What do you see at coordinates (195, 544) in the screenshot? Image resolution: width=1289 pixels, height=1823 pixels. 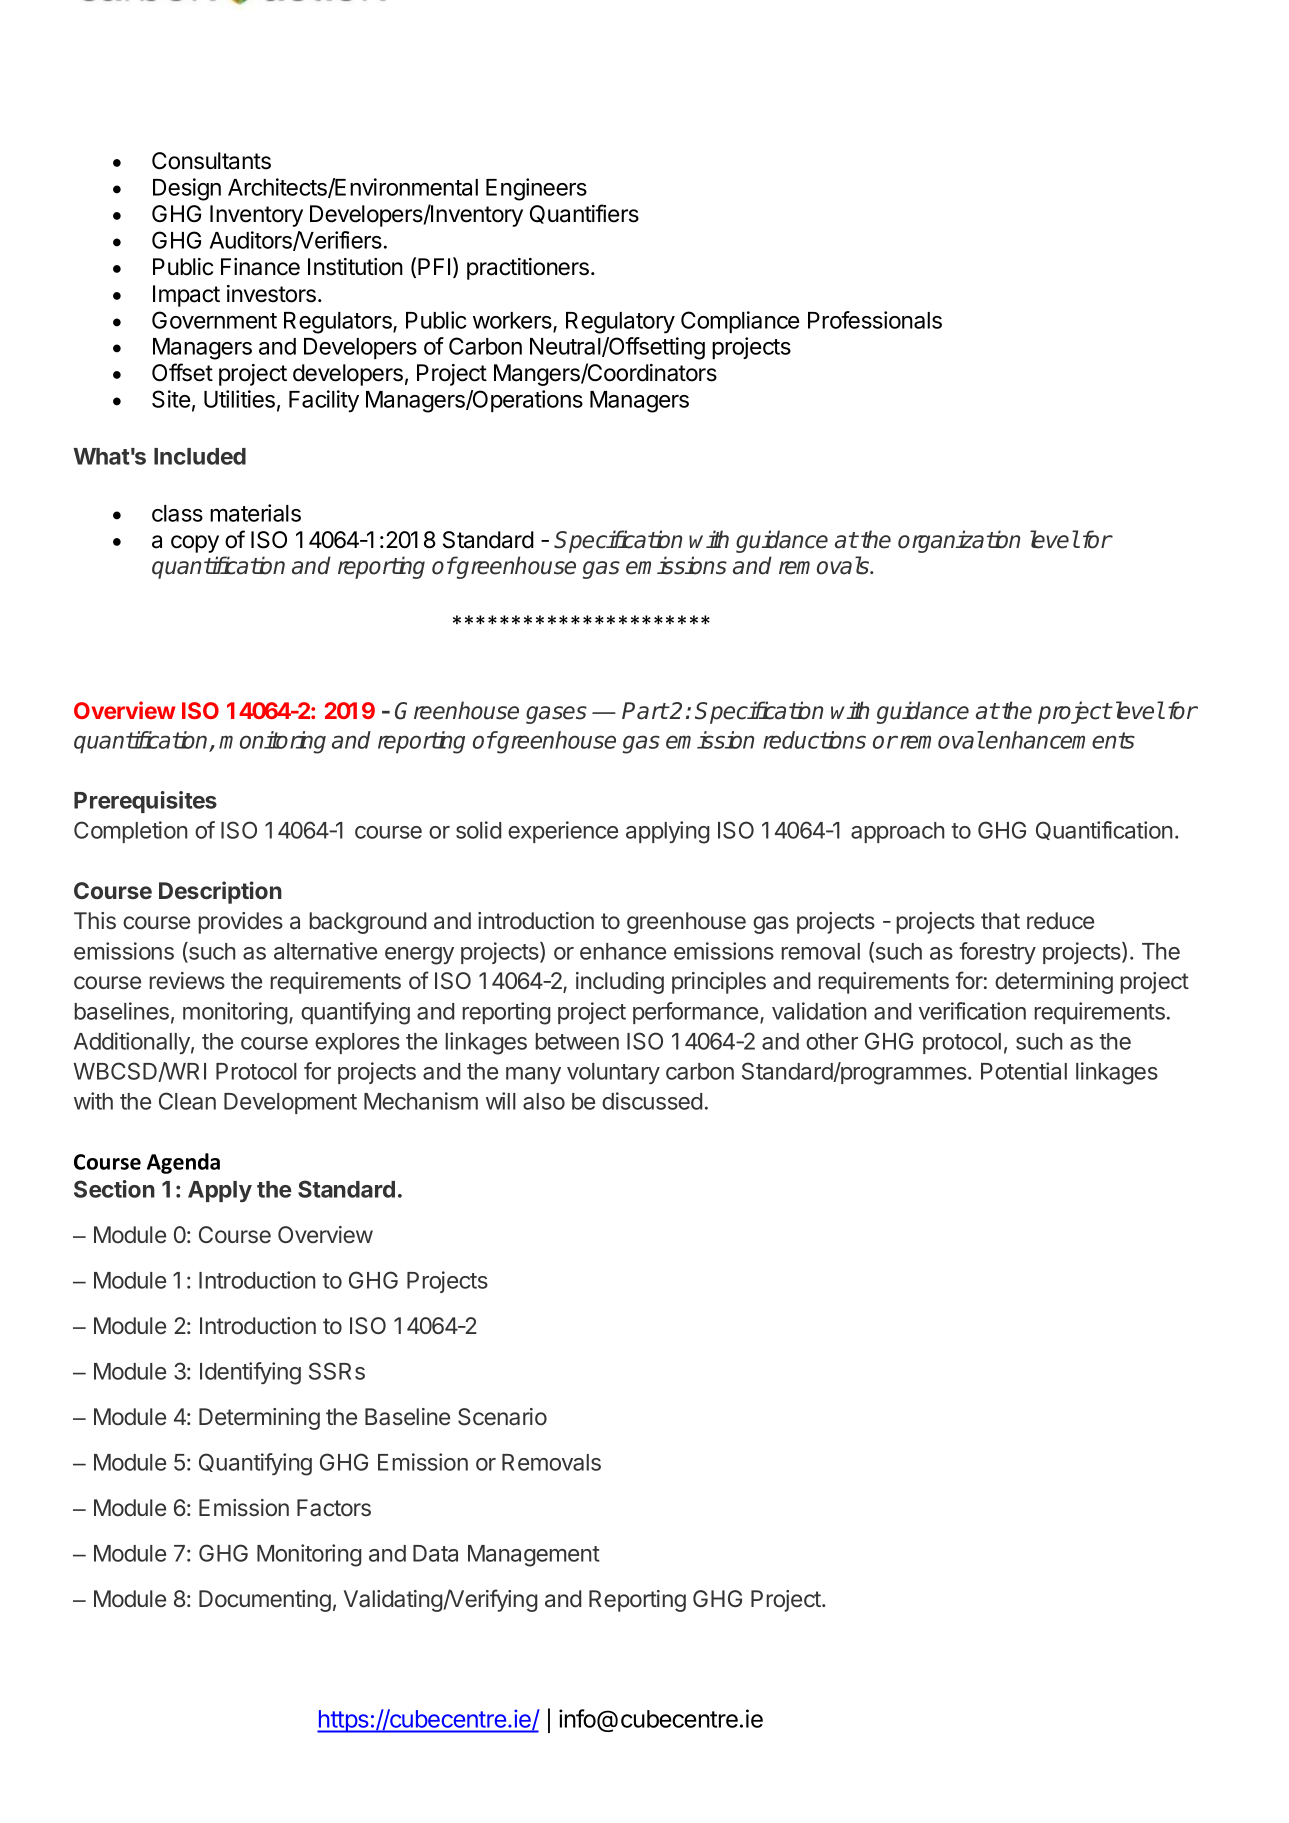 I see `copy` at bounding box center [195, 544].
